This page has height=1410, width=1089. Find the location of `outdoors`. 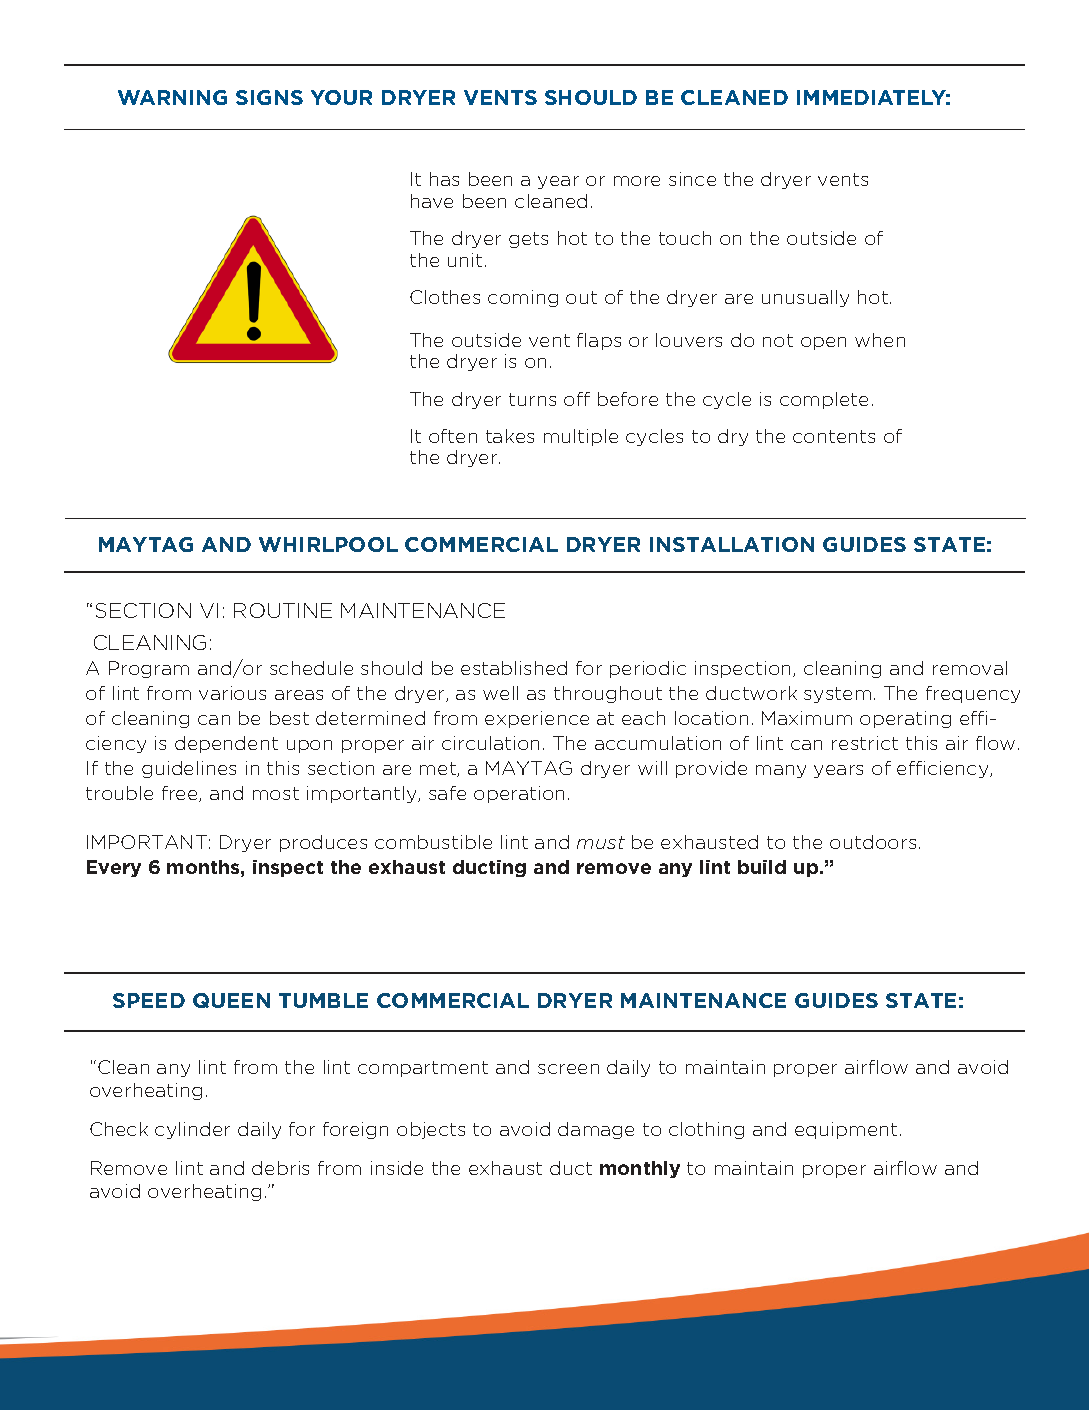

outdoors is located at coordinates (873, 842).
